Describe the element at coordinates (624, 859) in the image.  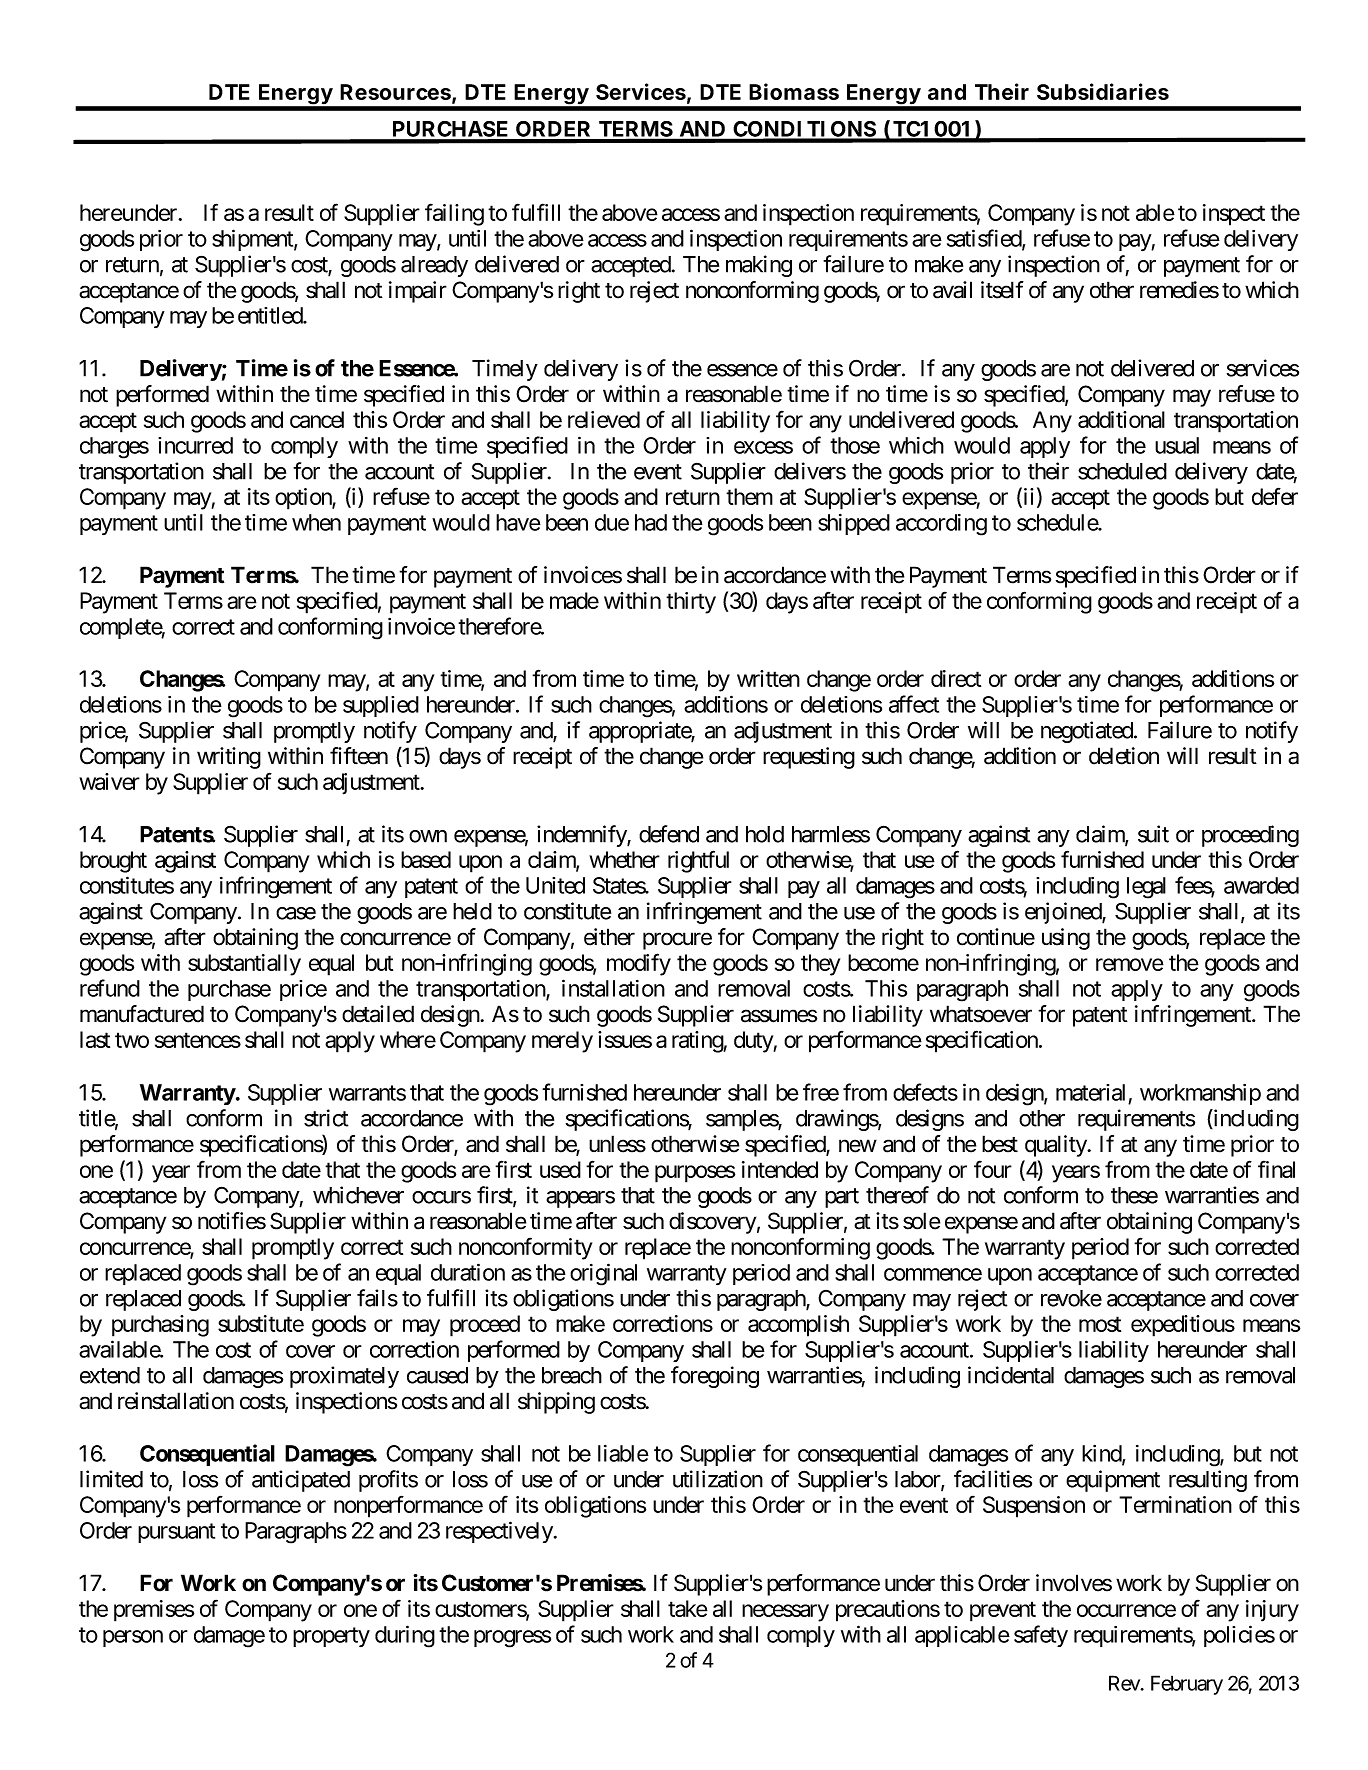
I see `whether` at that location.
